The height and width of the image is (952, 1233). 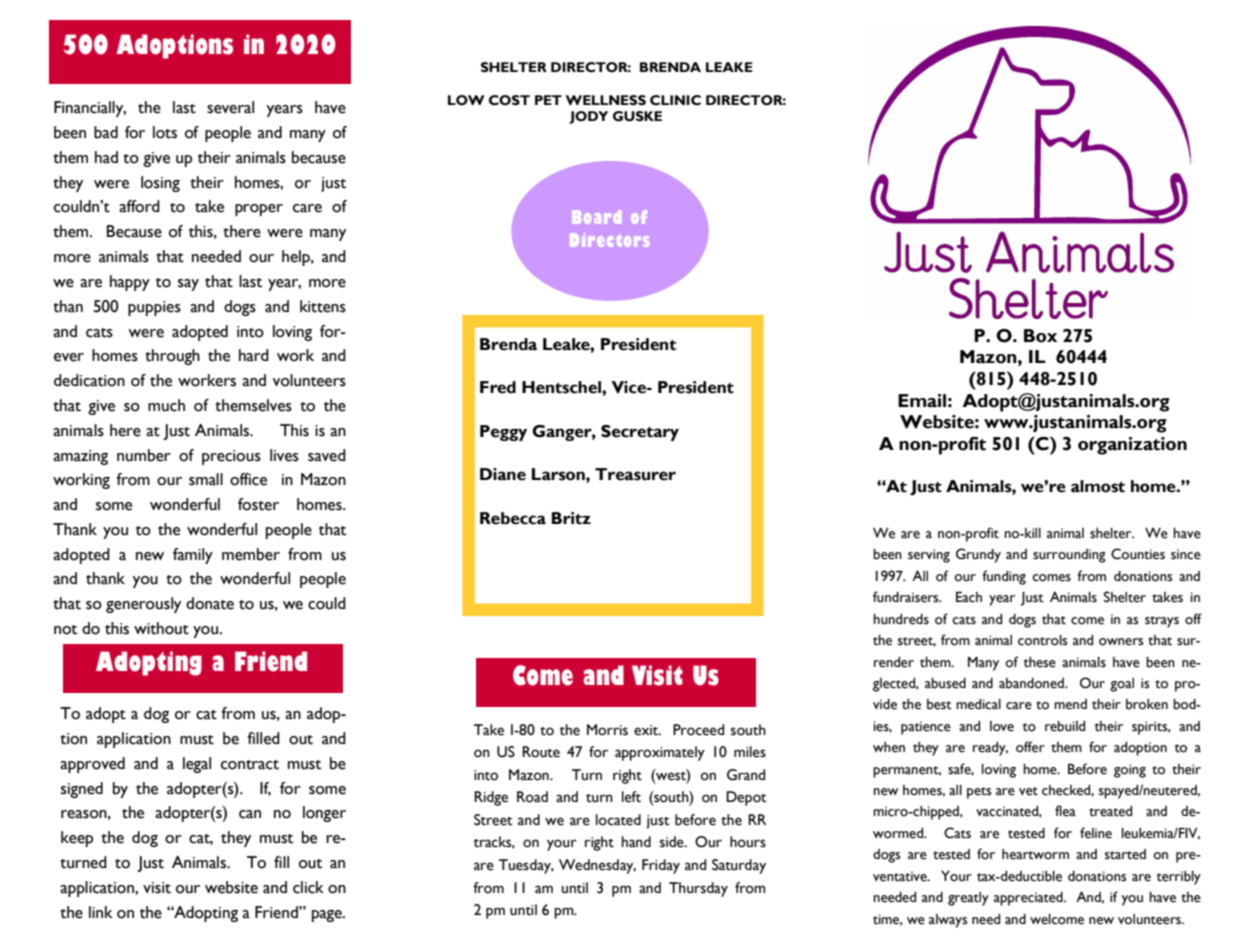 What do you see at coordinates (1040, 336) in the image?
I see `Box` at bounding box center [1040, 336].
